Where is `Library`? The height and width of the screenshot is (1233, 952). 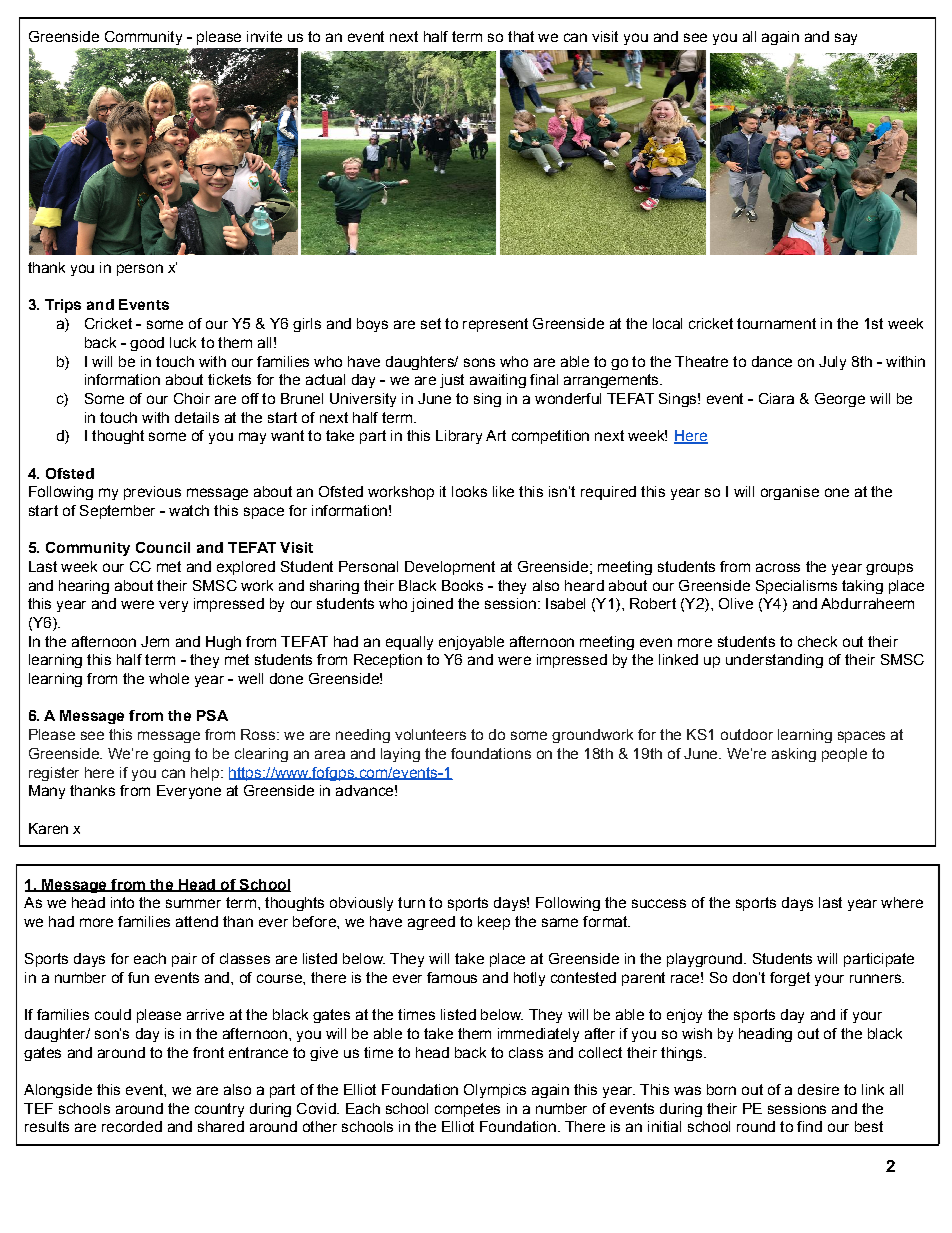
Library is located at coordinates (459, 437).
